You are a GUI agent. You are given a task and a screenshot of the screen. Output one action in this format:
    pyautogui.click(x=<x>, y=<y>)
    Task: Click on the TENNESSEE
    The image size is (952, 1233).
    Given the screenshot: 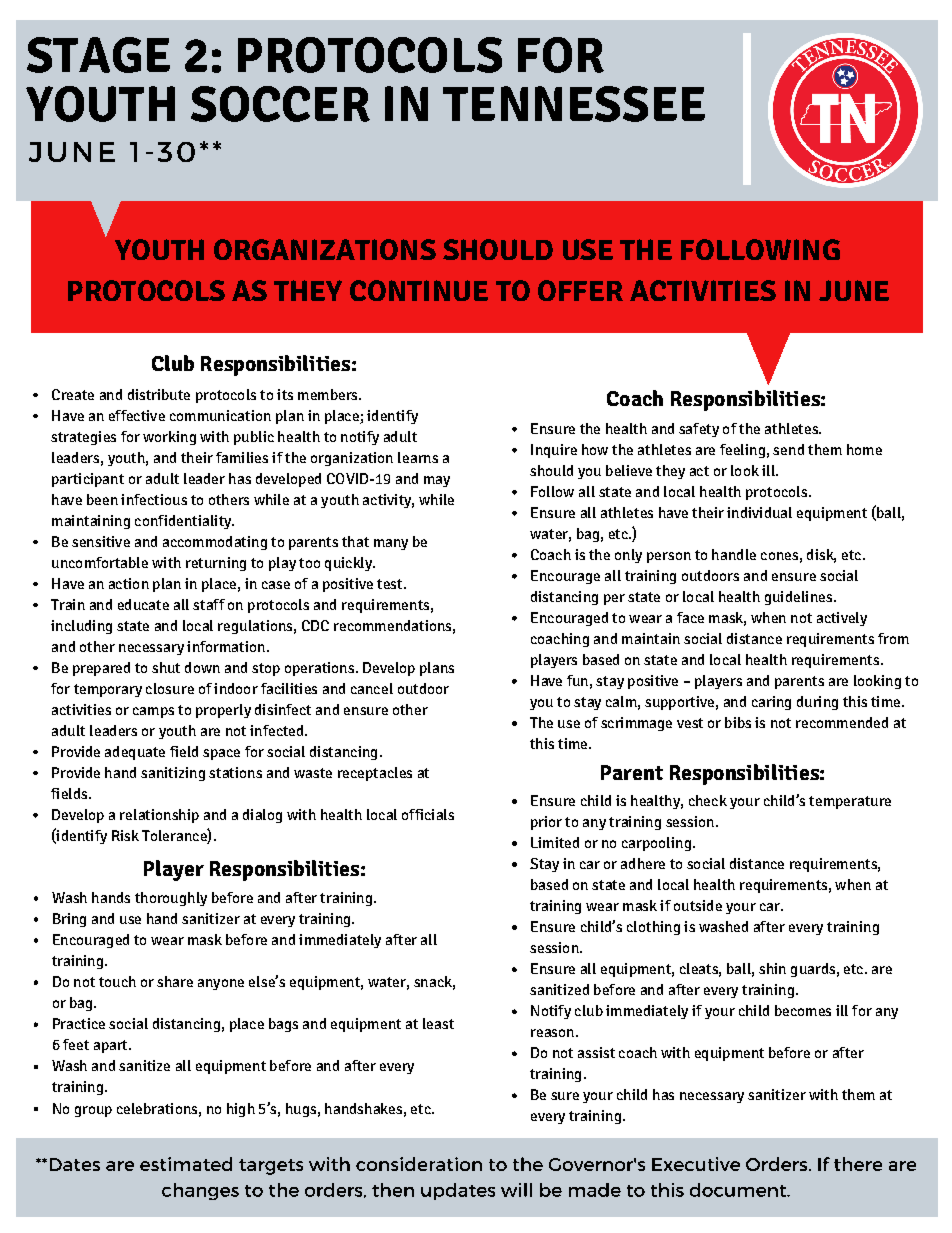 What is the action you would take?
    pyautogui.click(x=574, y=104)
